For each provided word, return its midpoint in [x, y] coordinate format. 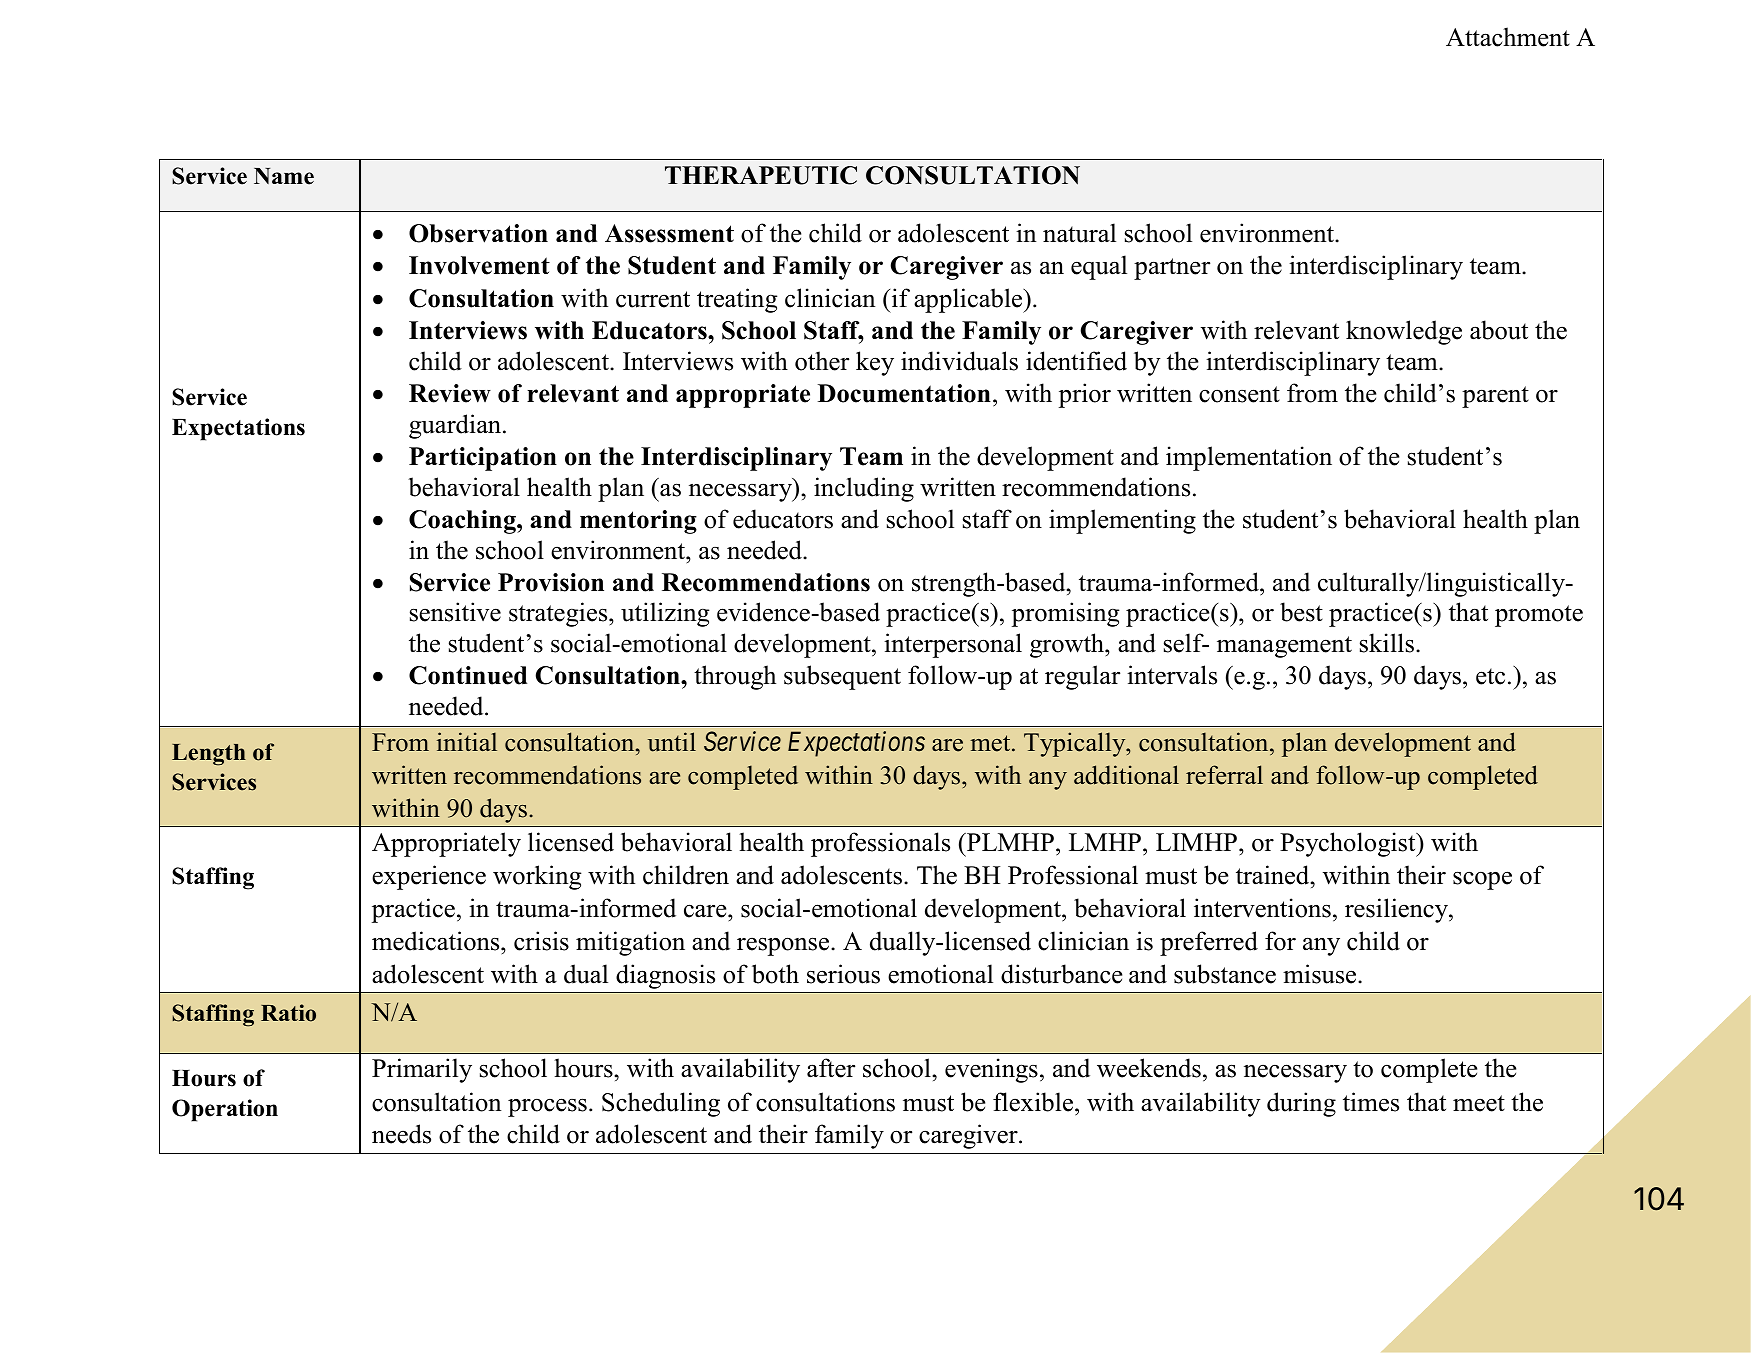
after [831, 1068]
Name [284, 176]
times [1371, 1102]
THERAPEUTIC [761, 175]
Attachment [1508, 37]
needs [401, 1134]
